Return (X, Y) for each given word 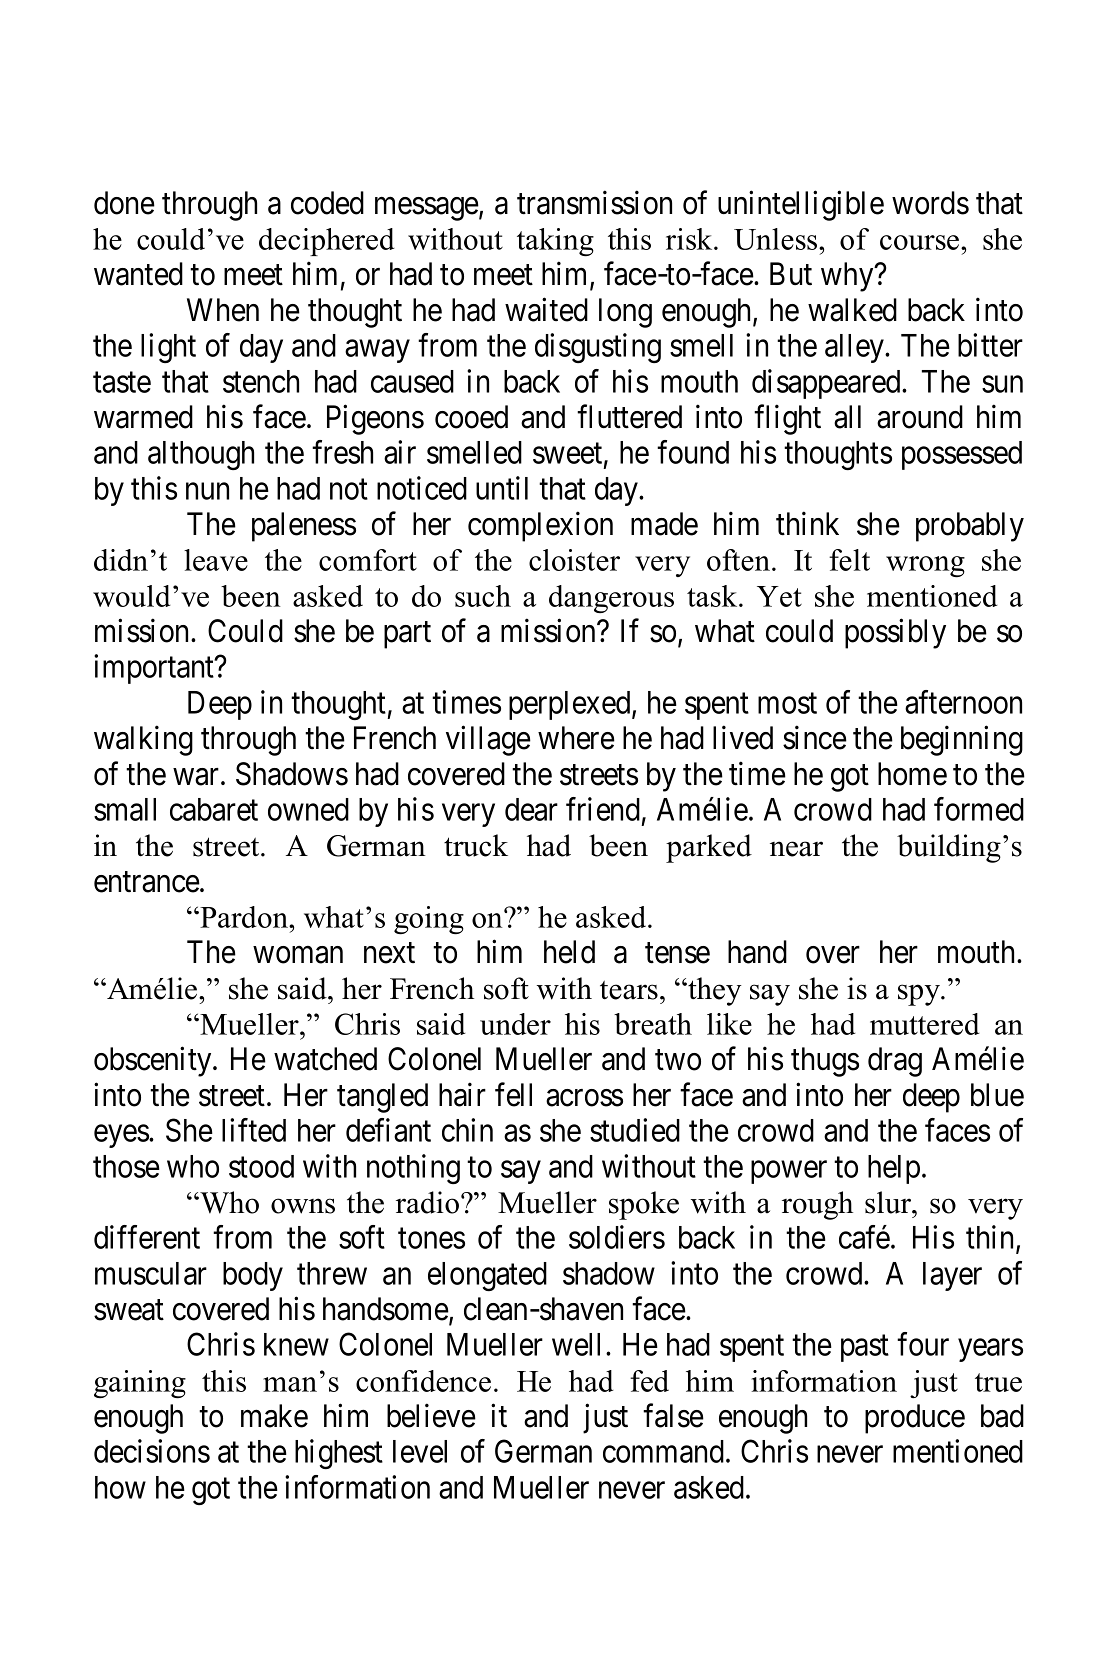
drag (895, 1062)
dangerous (611, 599)
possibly (895, 634)
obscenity (154, 1062)
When (223, 310)
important (155, 669)
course (921, 242)
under (515, 1024)
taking (555, 242)
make (274, 1416)
